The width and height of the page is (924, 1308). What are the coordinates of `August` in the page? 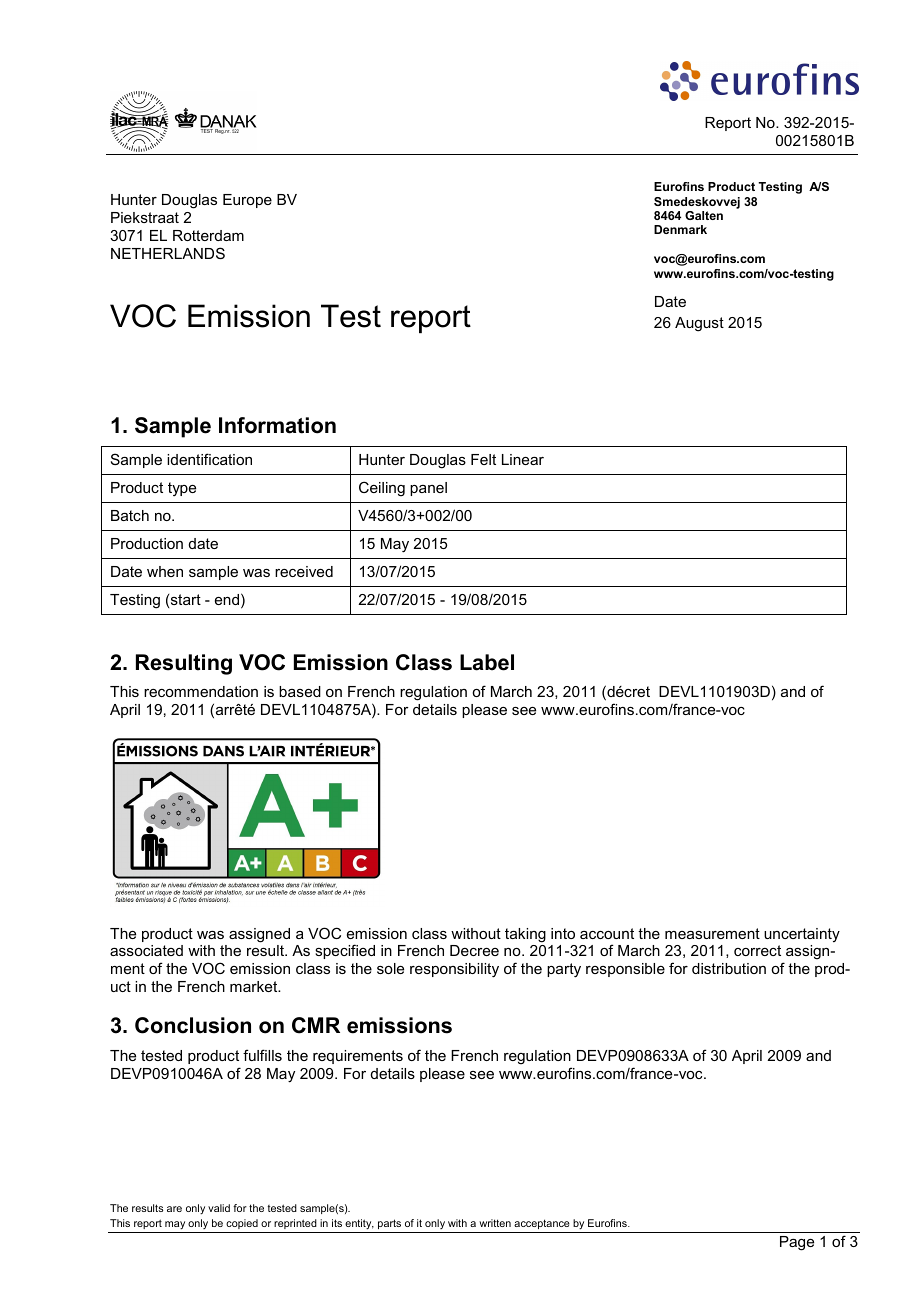 It's located at (699, 324).
